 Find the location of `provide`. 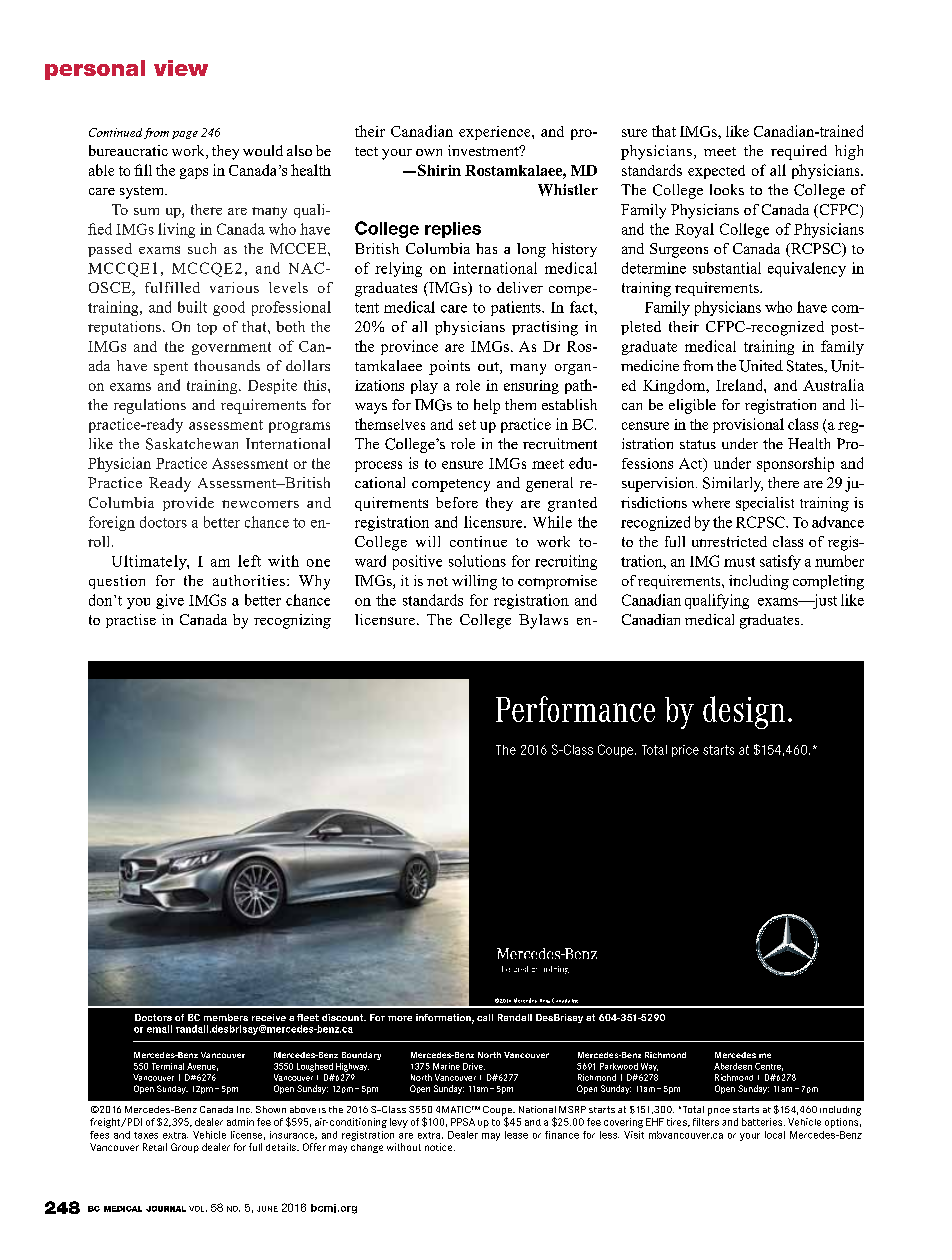

provide is located at coordinates (188, 504).
